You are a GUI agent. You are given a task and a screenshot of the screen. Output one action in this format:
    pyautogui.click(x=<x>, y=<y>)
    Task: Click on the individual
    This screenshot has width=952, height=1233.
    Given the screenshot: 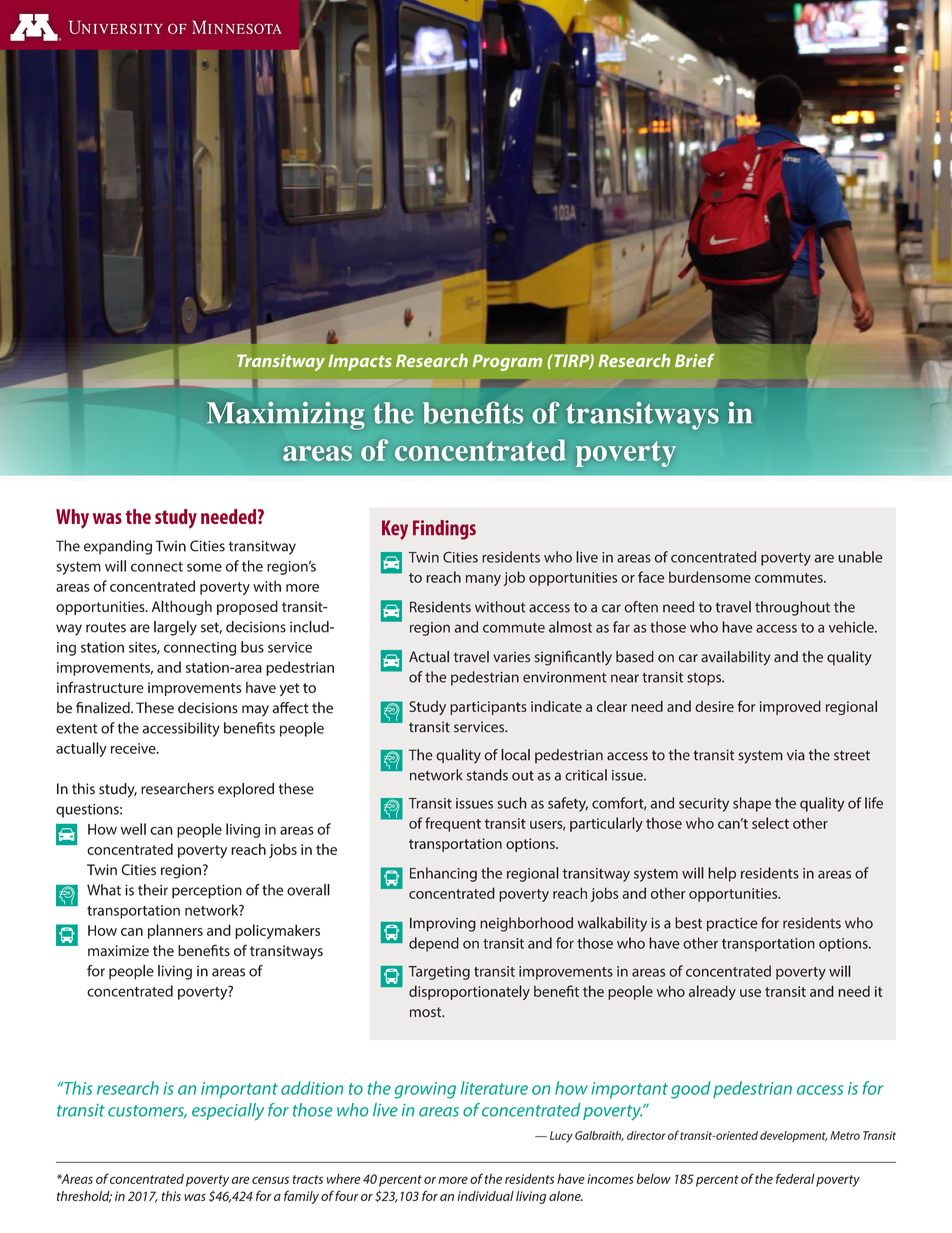 What is the action you would take?
    pyautogui.click(x=485, y=1196)
